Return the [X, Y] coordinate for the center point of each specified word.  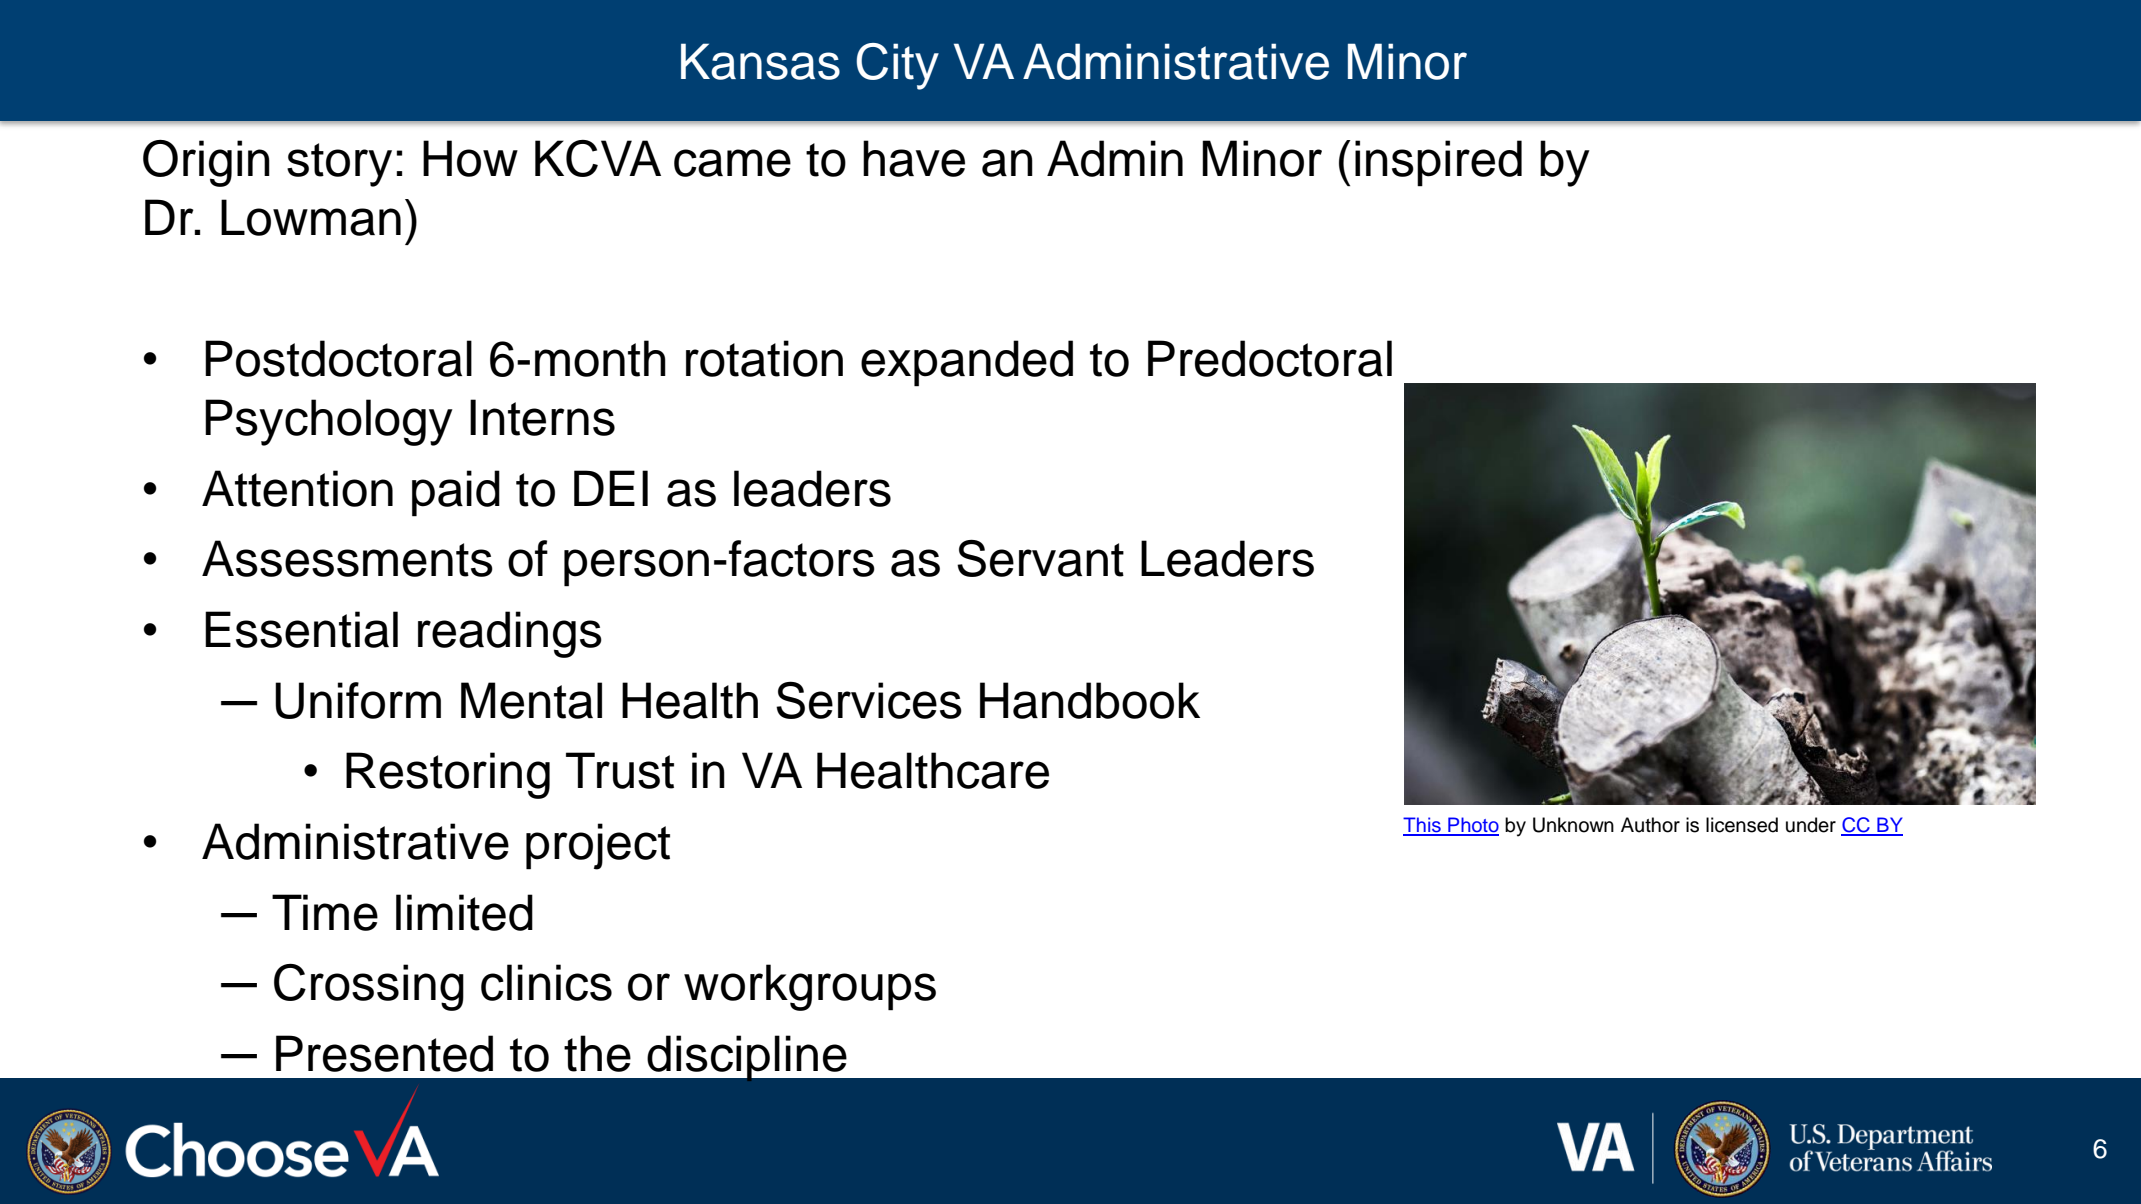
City [897, 66]
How [470, 158]
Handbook [1090, 700]
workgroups [810, 987]
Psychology [329, 422]
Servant [1040, 558]
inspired [1438, 163]
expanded [967, 363]
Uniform [358, 700]
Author [1650, 825]
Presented [384, 1053]
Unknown [1573, 825]
